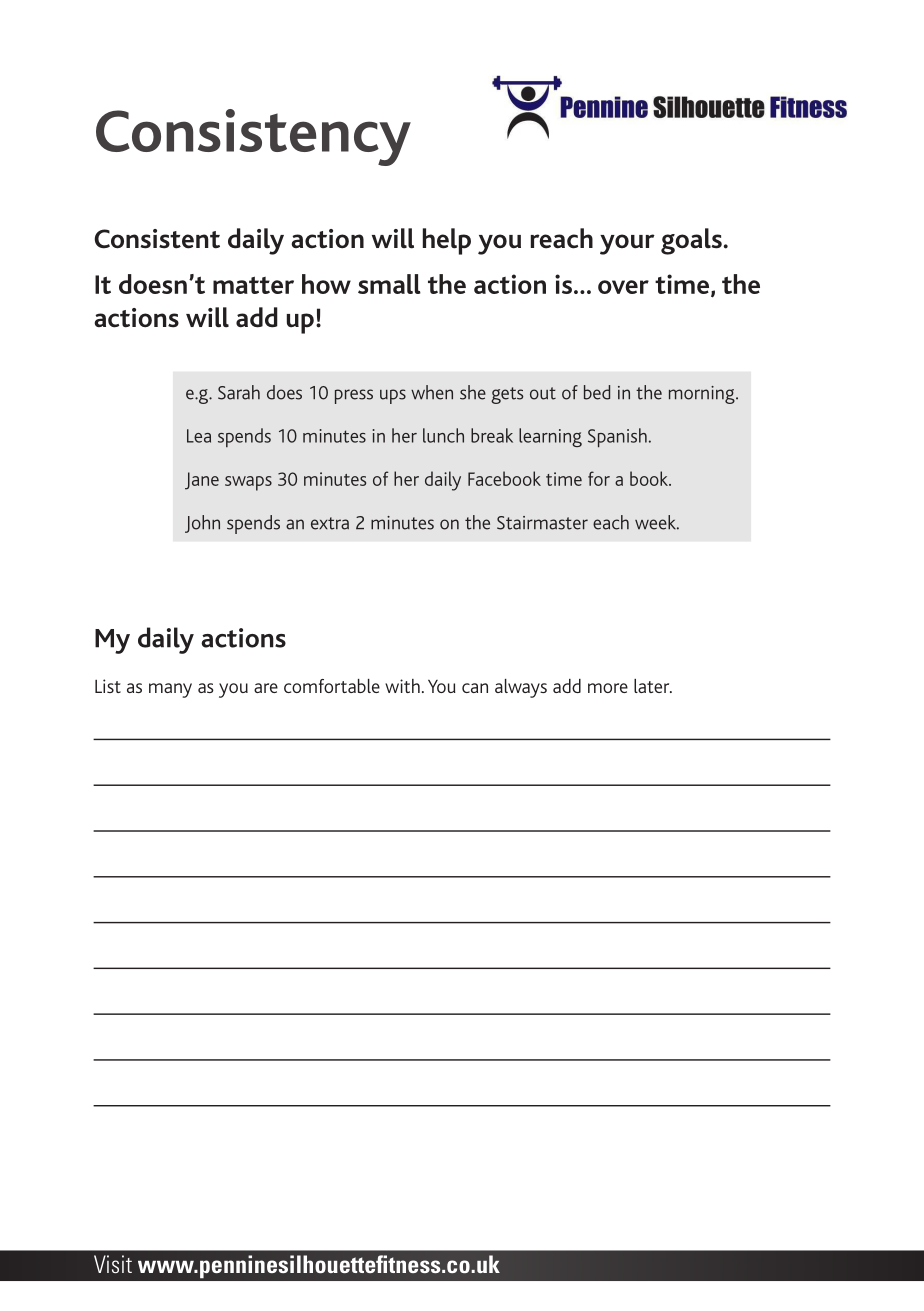 This image has height=1311, width=924. Describe the element at coordinates (617, 438) in the image. I see `Spanish` at that location.
